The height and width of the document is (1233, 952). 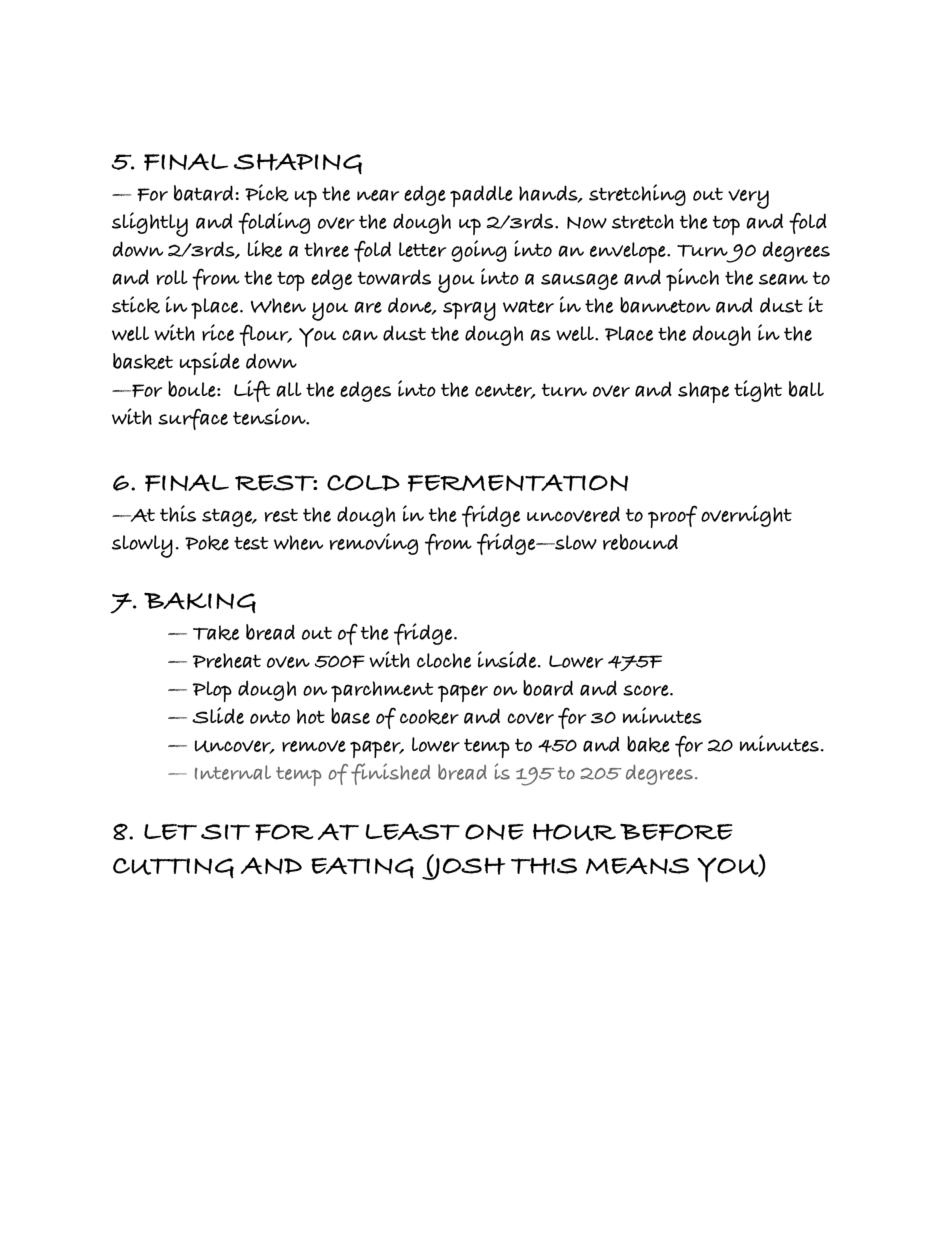 What do you see at coordinates (549, 194) in the document?
I see `hands` at bounding box center [549, 194].
